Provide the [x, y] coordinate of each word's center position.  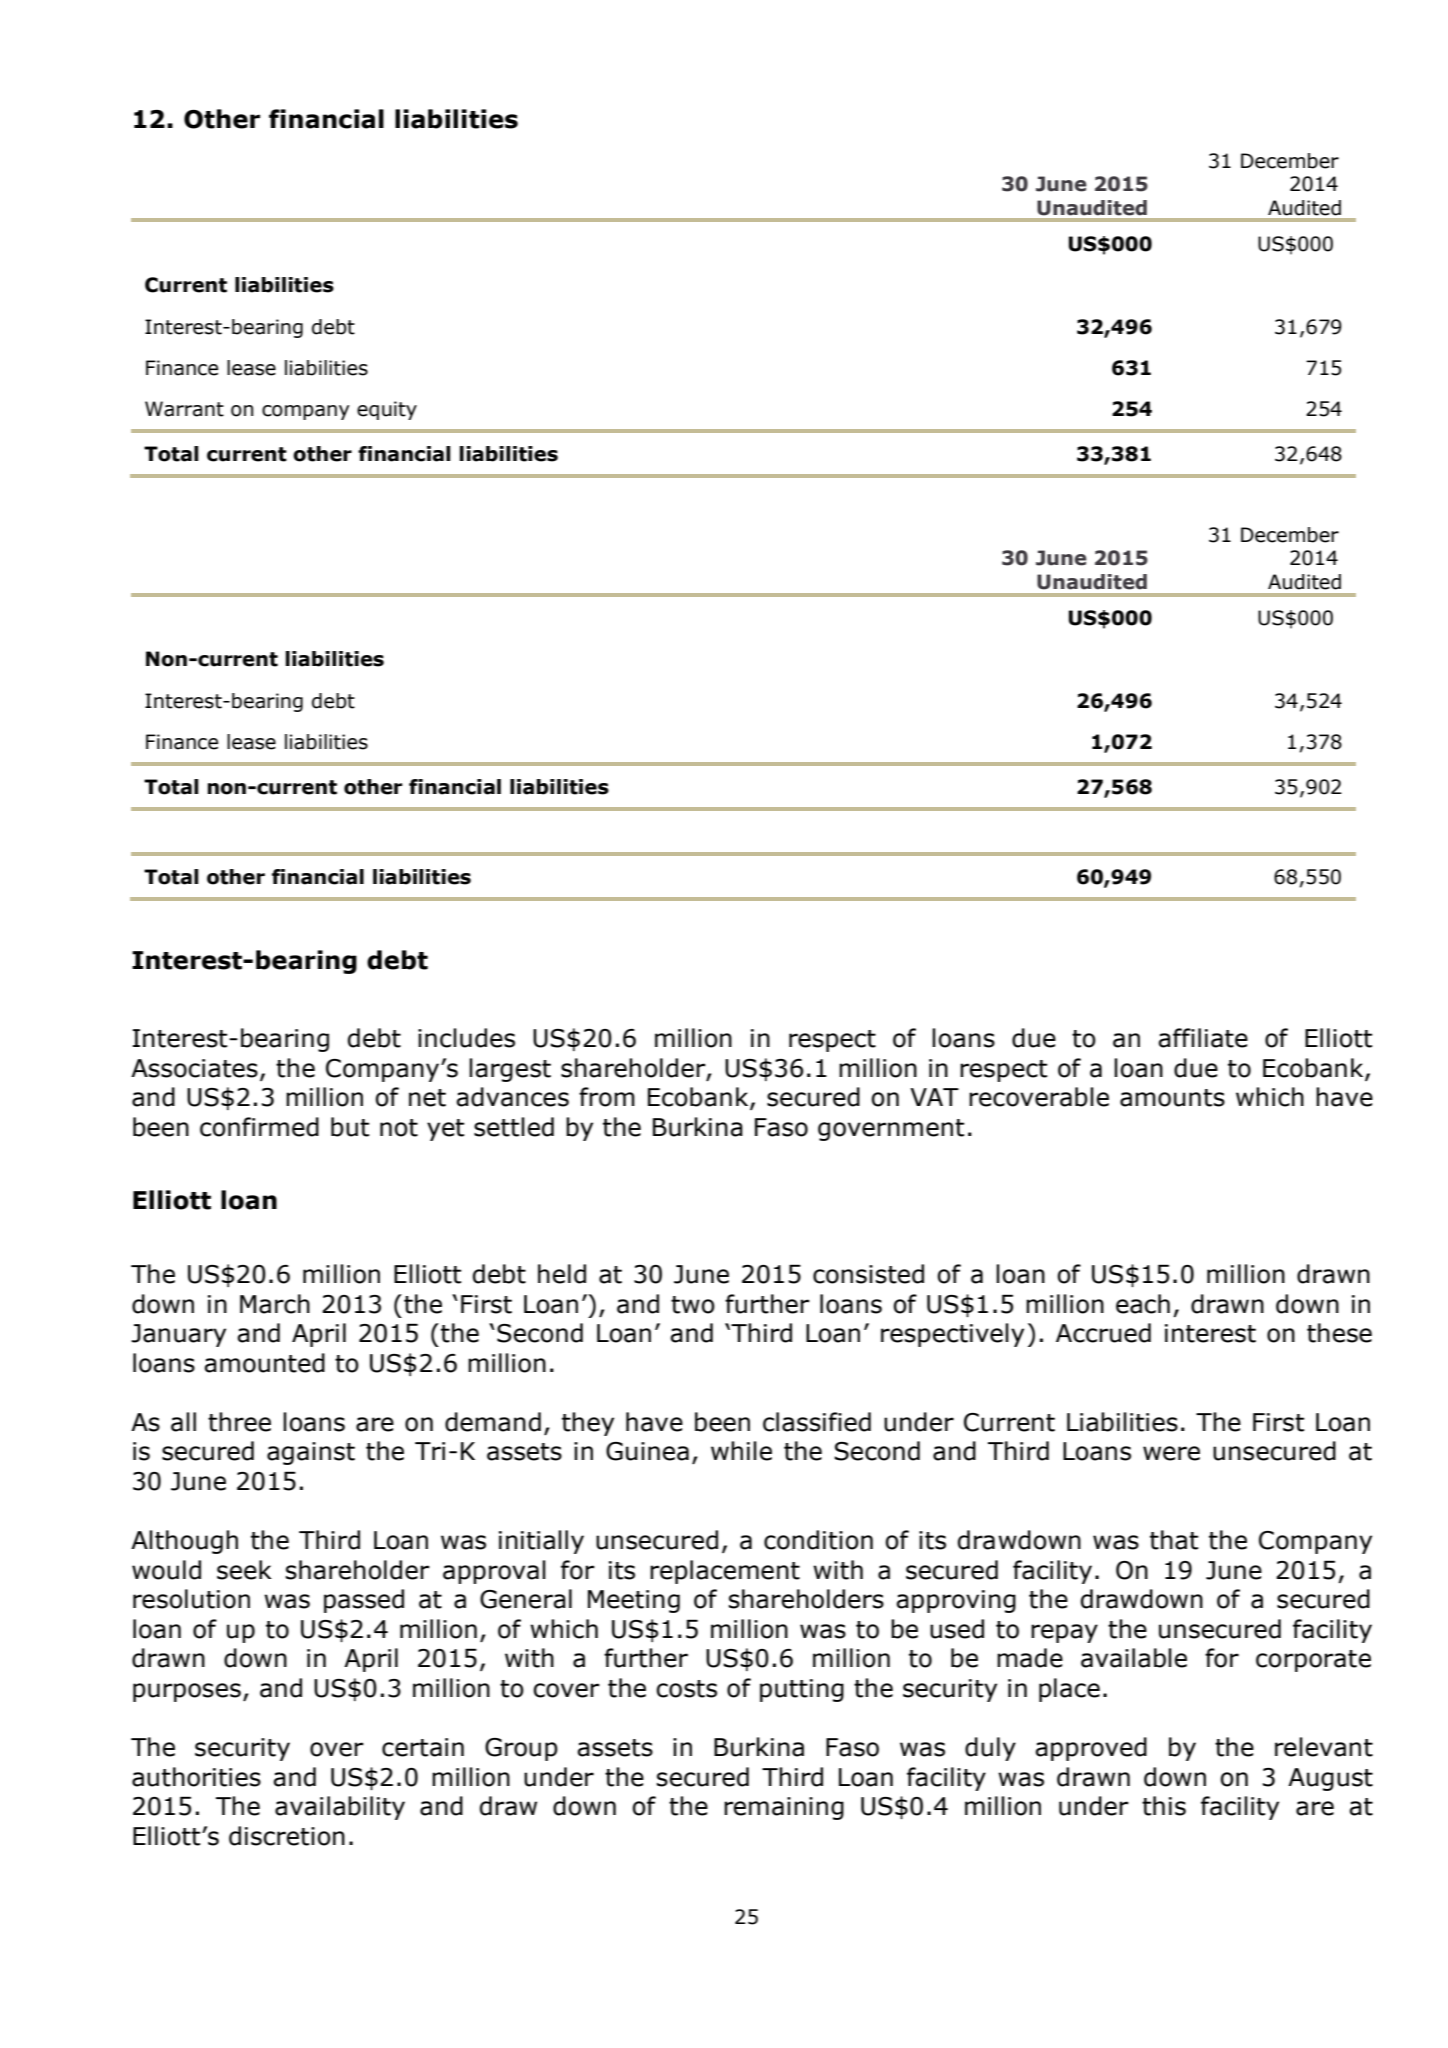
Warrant [184, 409]
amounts [1172, 1098]
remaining [784, 1808]
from [607, 1097]
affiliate [1203, 1038]
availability [340, 1808]
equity [387, 410]
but [350, 1127]
